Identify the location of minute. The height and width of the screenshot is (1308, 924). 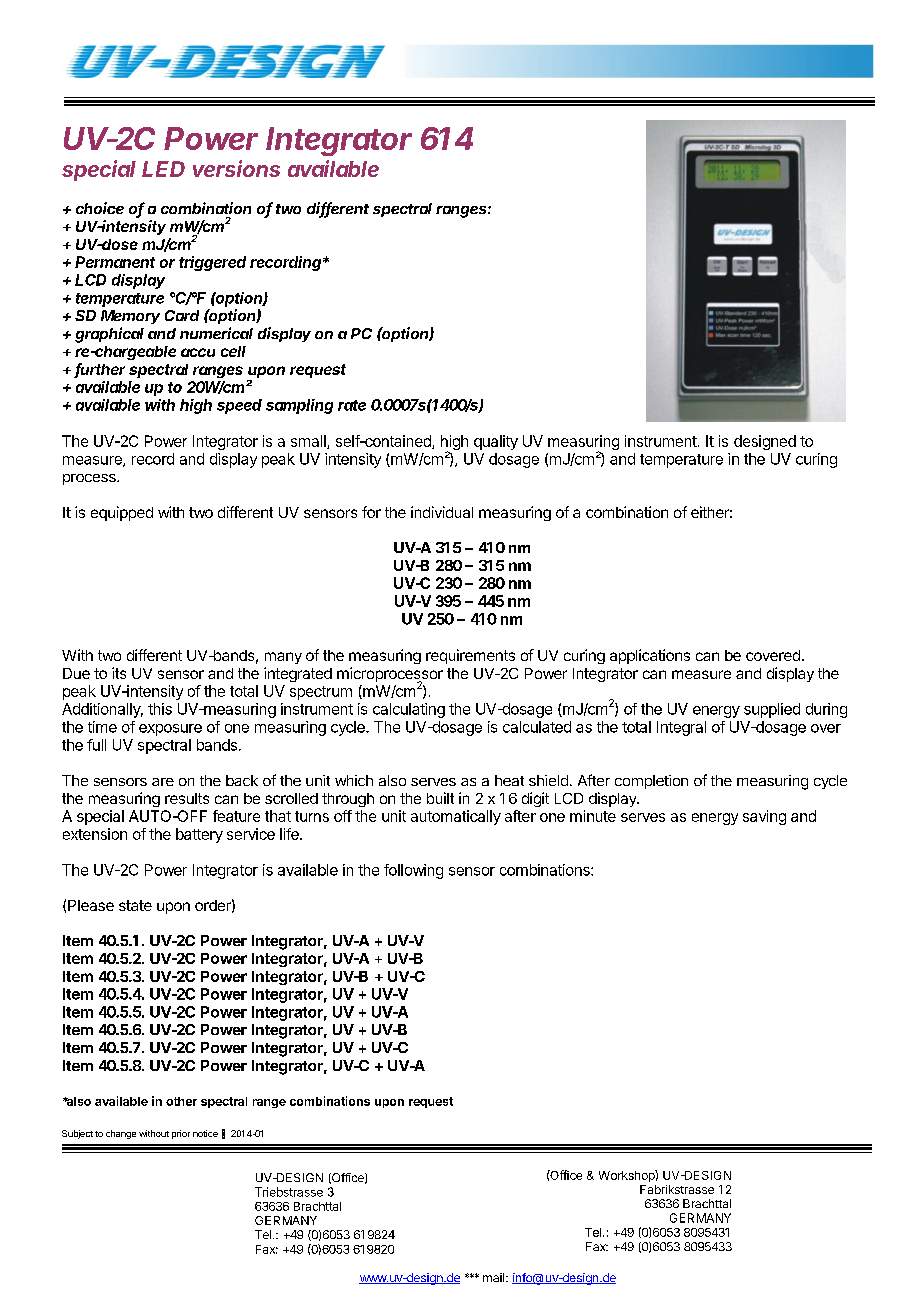
(593, 816).
